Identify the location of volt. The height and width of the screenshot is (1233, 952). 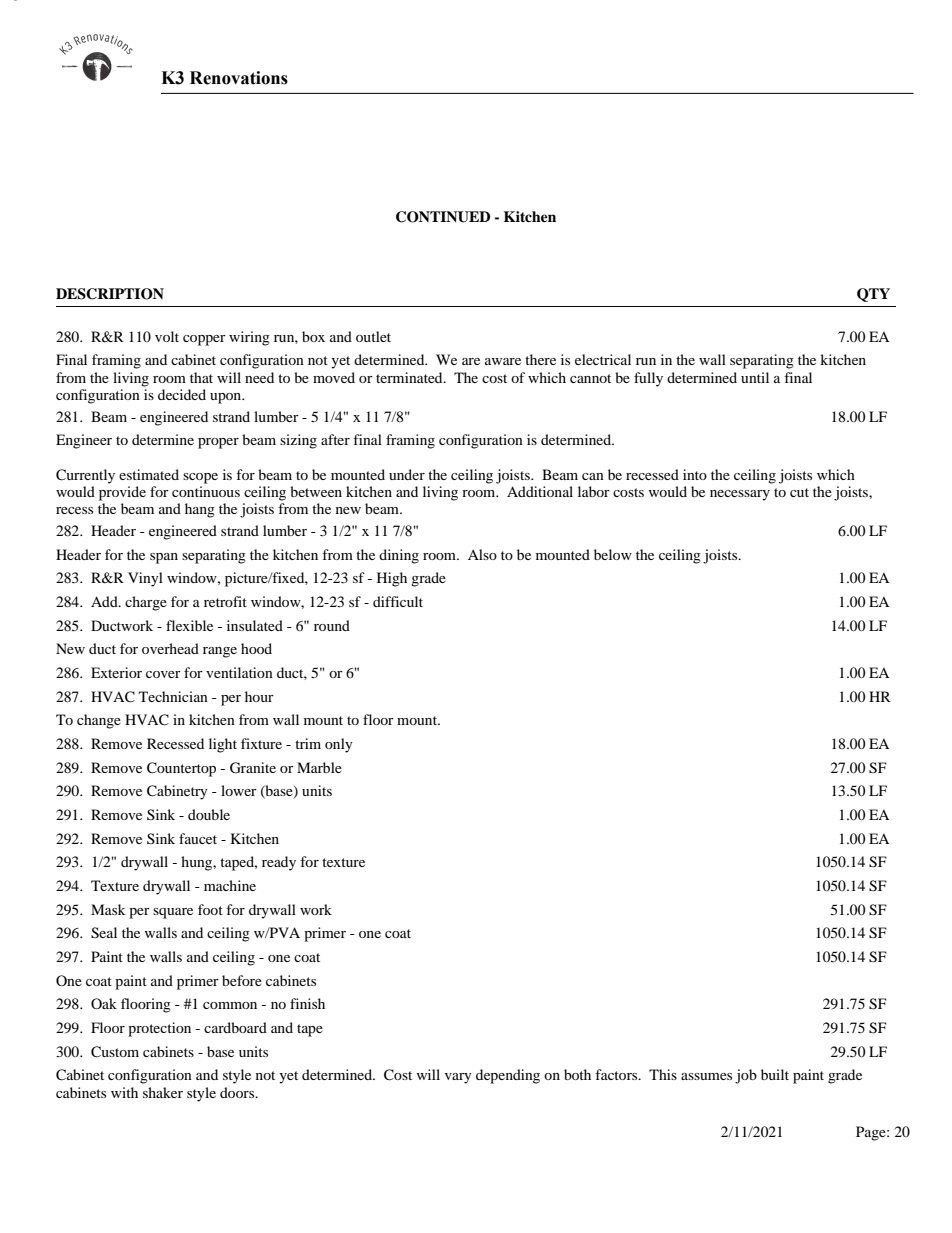
(167, 336).
